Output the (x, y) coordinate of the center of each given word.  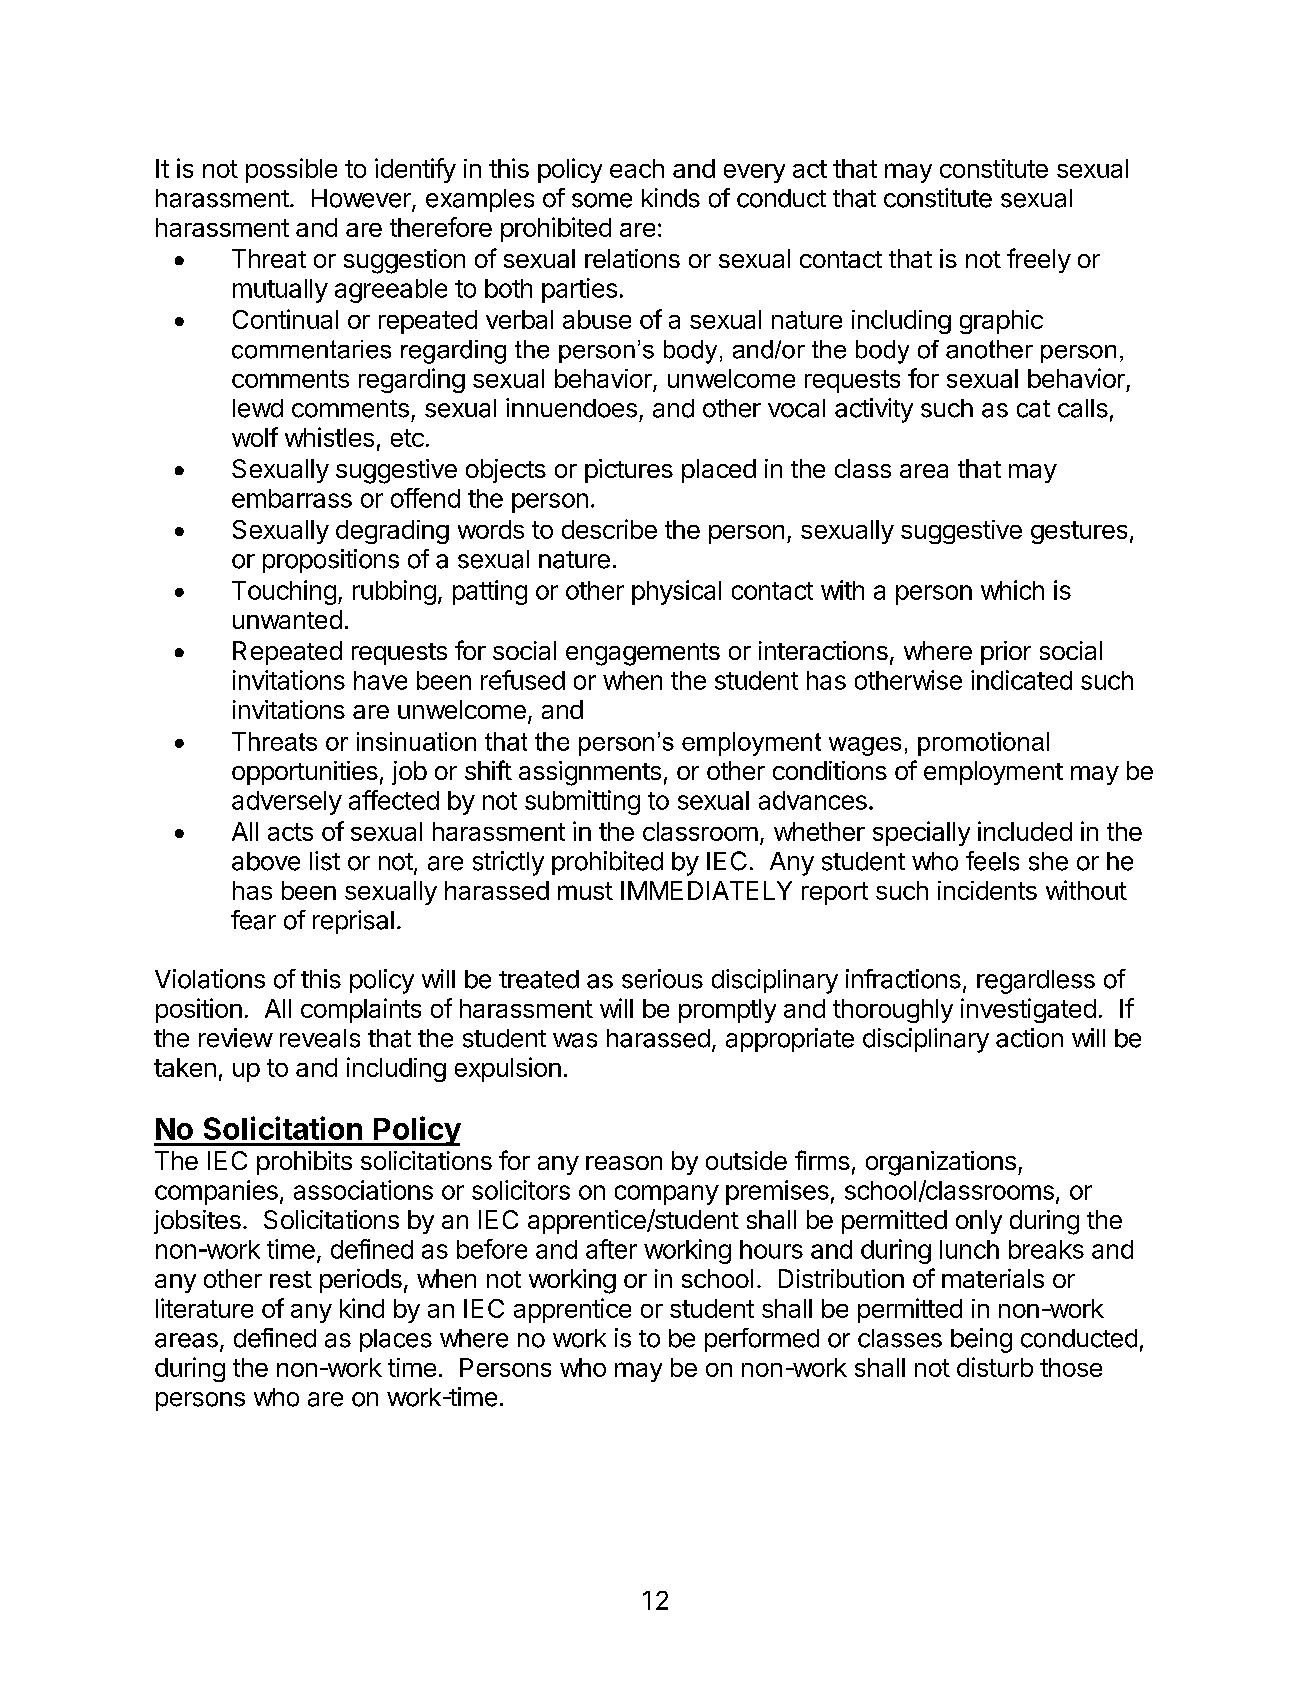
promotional (983, 744)
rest (291, 1279)
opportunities (305, 773)
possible (291, 170)
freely (1039, 260)
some (602, 200)
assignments (590, 773)
